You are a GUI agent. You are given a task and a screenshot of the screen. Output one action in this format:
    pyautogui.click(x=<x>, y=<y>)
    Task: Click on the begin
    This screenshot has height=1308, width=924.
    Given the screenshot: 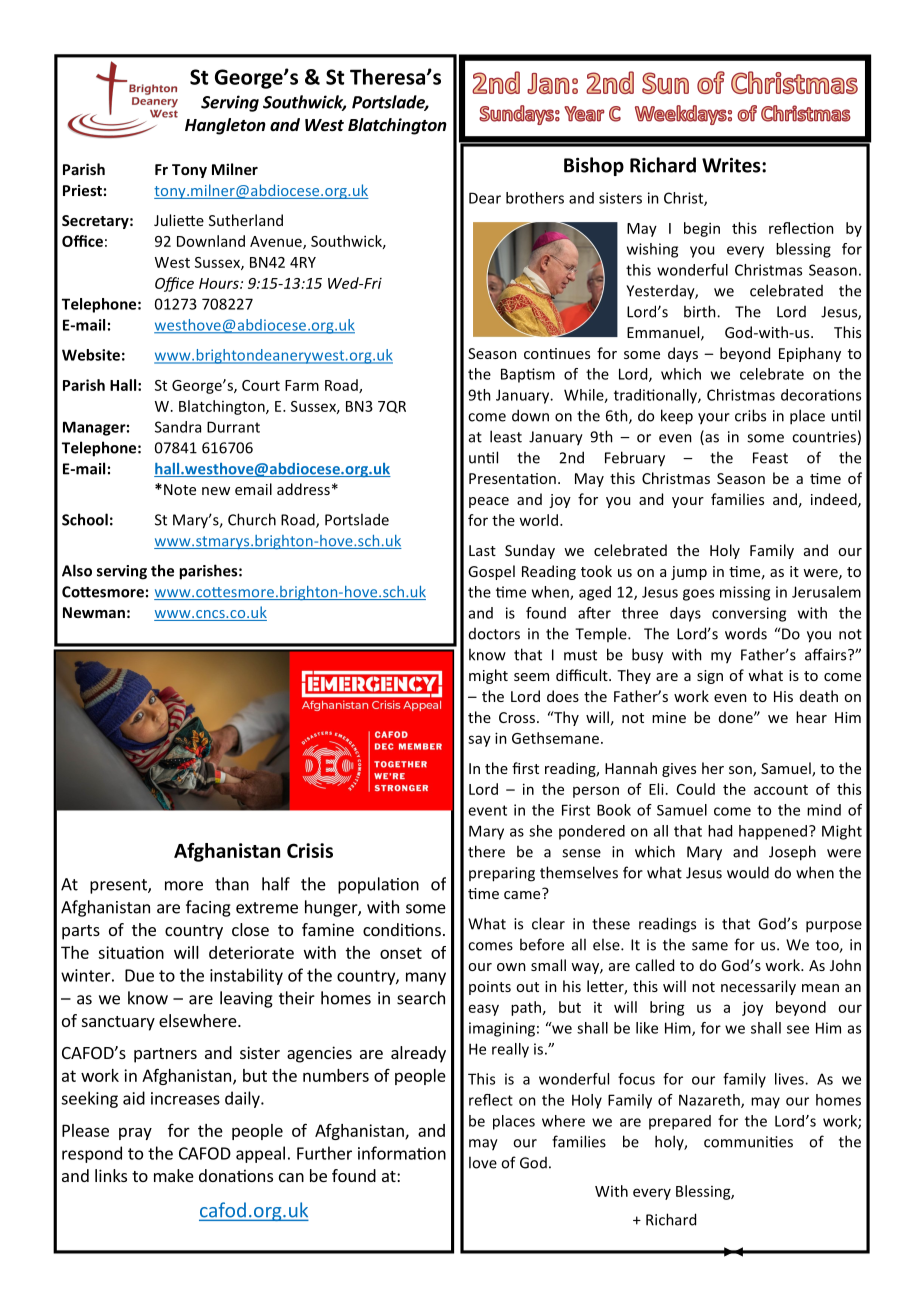 What is the action you would take?
    pyautogui.click(x=702, y=229)
